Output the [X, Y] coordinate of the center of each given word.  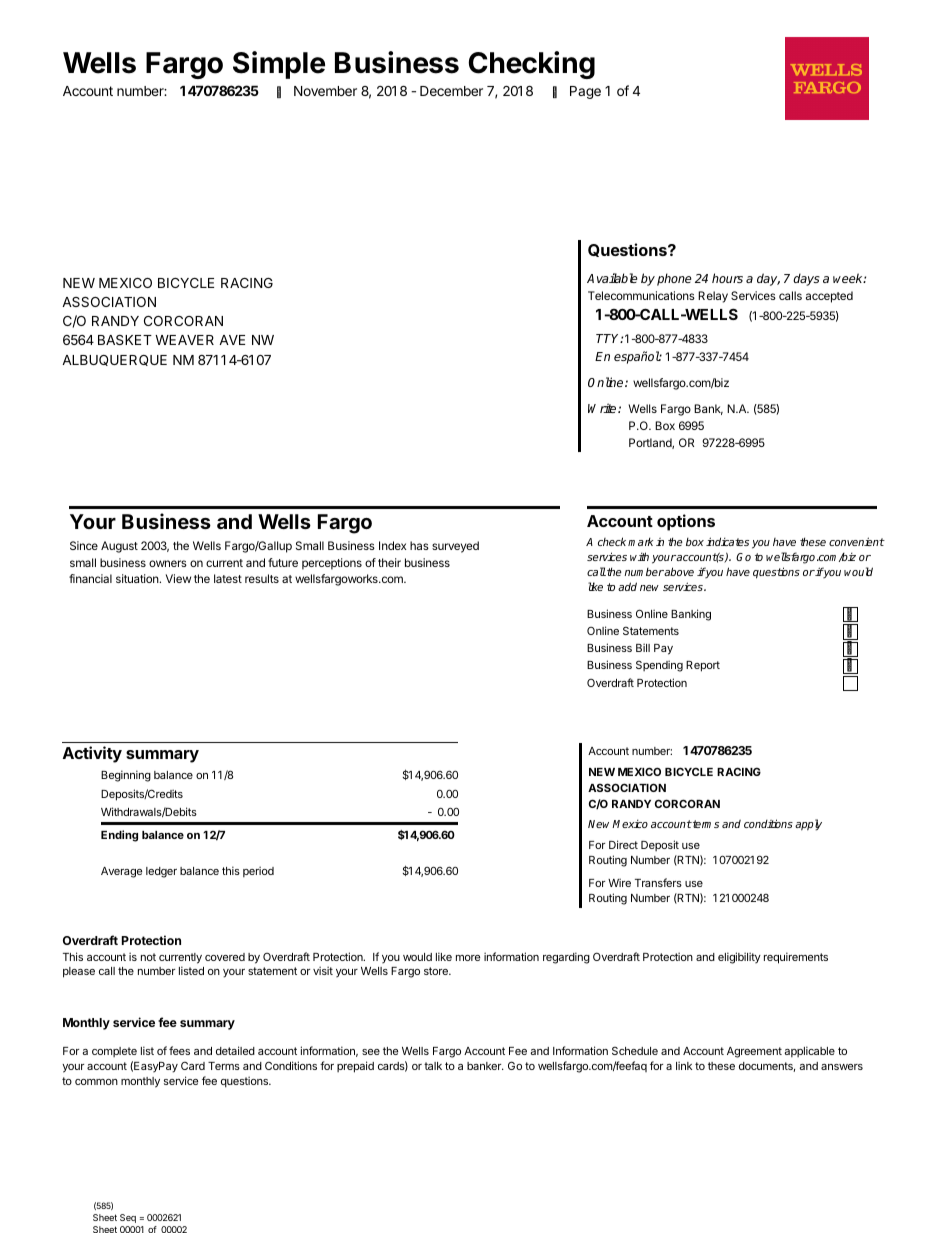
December [451, 91]
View [178, 578]
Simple [279, 65]
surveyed [455, 547]
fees [179, 1050]
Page [585, 92]
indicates [727, 541]
